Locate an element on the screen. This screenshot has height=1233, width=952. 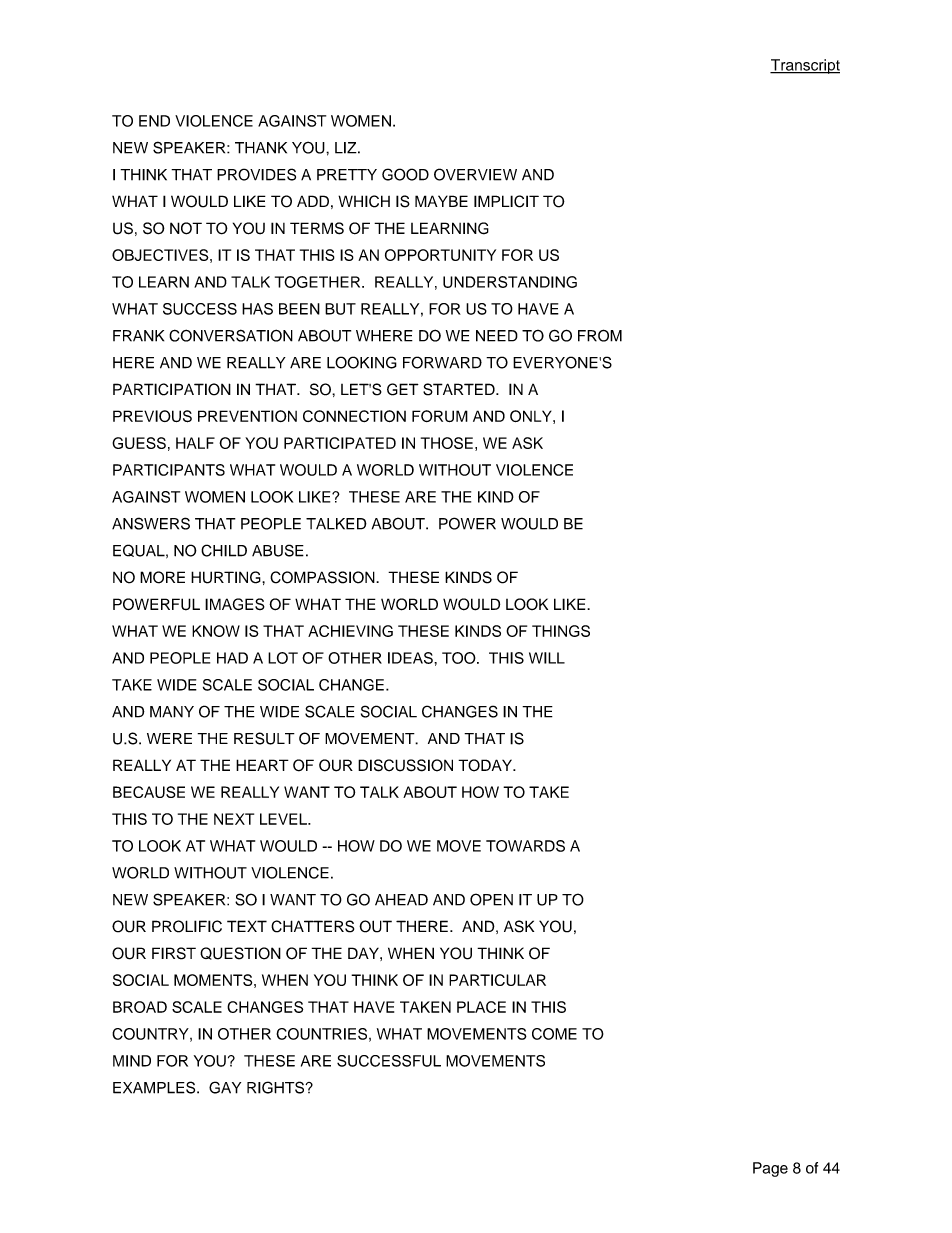
TOO is located at coordinates (460, 658).
